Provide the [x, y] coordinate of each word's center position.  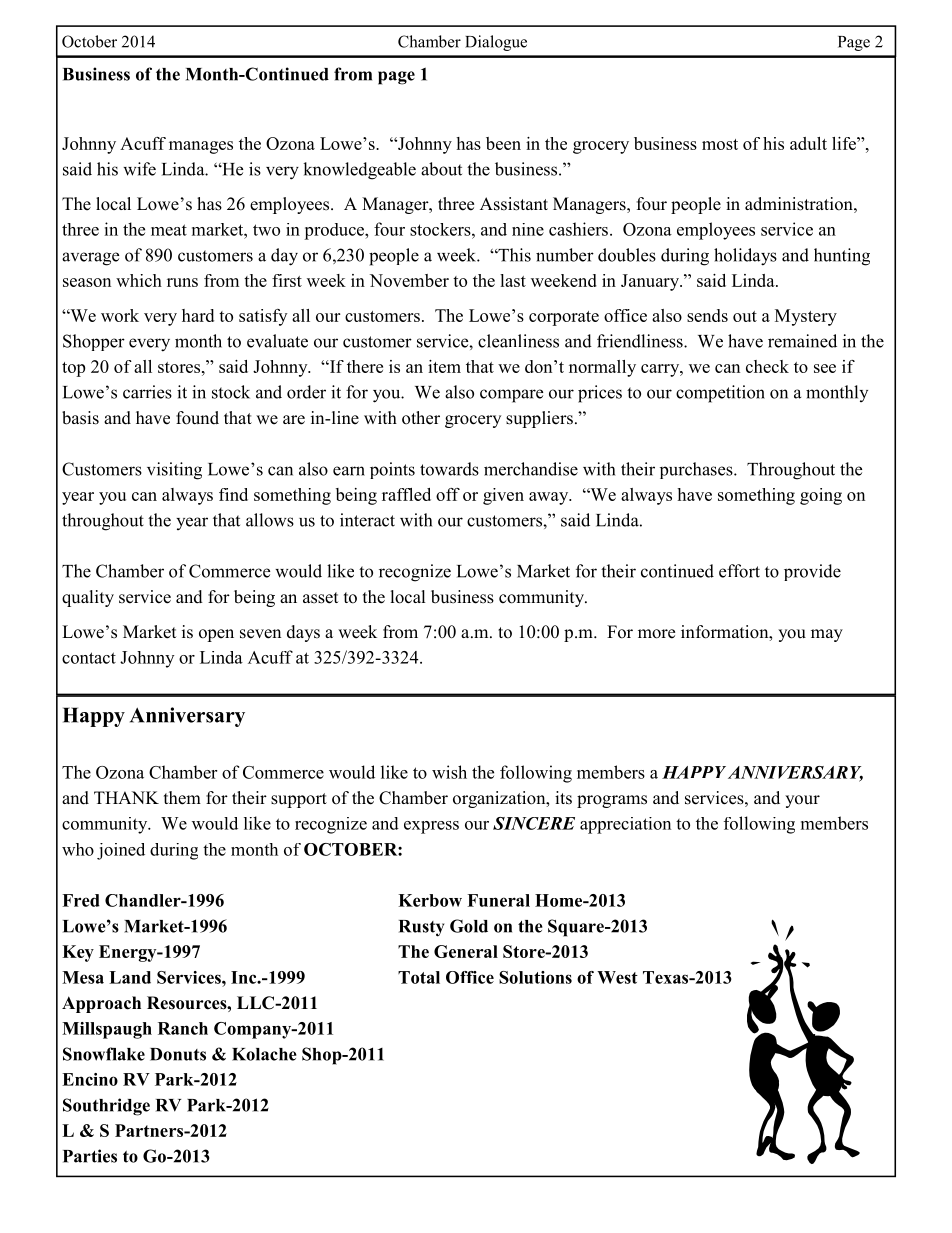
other [421, 418]
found [197, 418]
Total [419, 977]
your [802, 801]
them [182, 798]
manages [201, 147]
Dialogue [496, 43]
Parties [90, 1156]
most [720, 144]
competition [720, 394]
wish [449, 772]
